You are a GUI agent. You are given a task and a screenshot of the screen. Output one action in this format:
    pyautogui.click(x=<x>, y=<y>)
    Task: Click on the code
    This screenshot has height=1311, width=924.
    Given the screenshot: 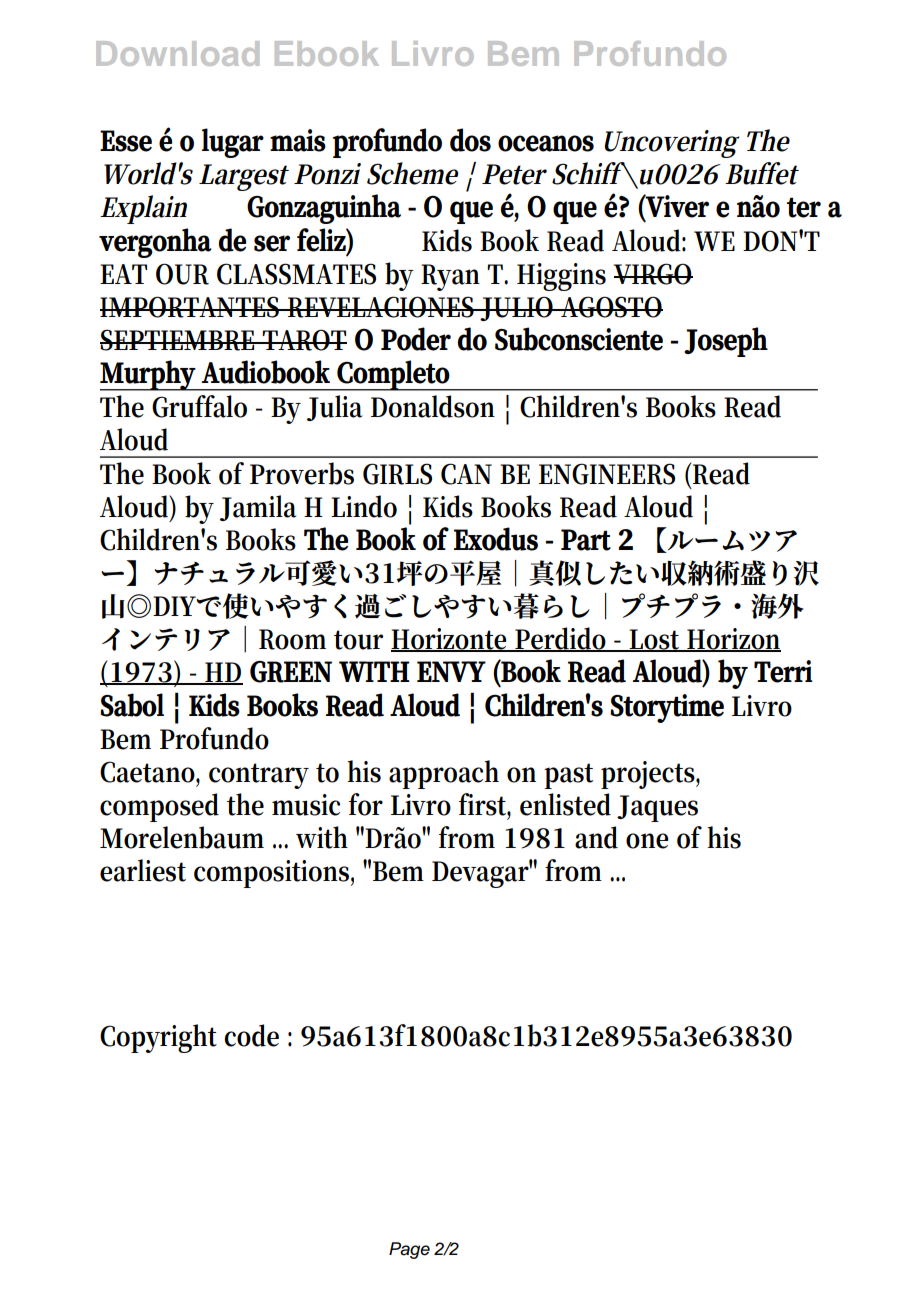 What is the action you would take?
    pyautogui.click(x=251, y=1035)
